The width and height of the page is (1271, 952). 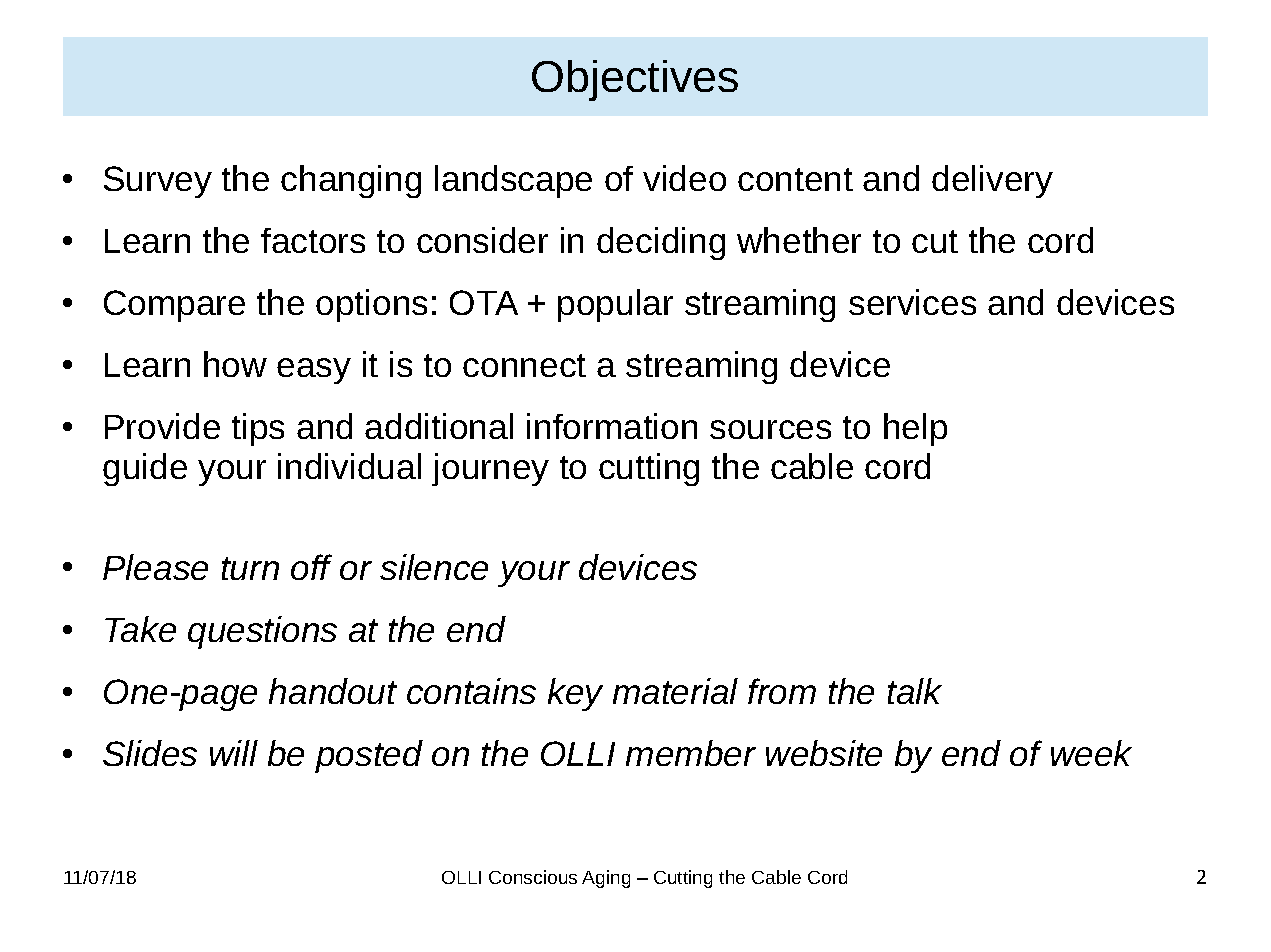 What do you see at coordinates (490, 469) in the page?
I see `journey` at bounding box center [490, 469].
